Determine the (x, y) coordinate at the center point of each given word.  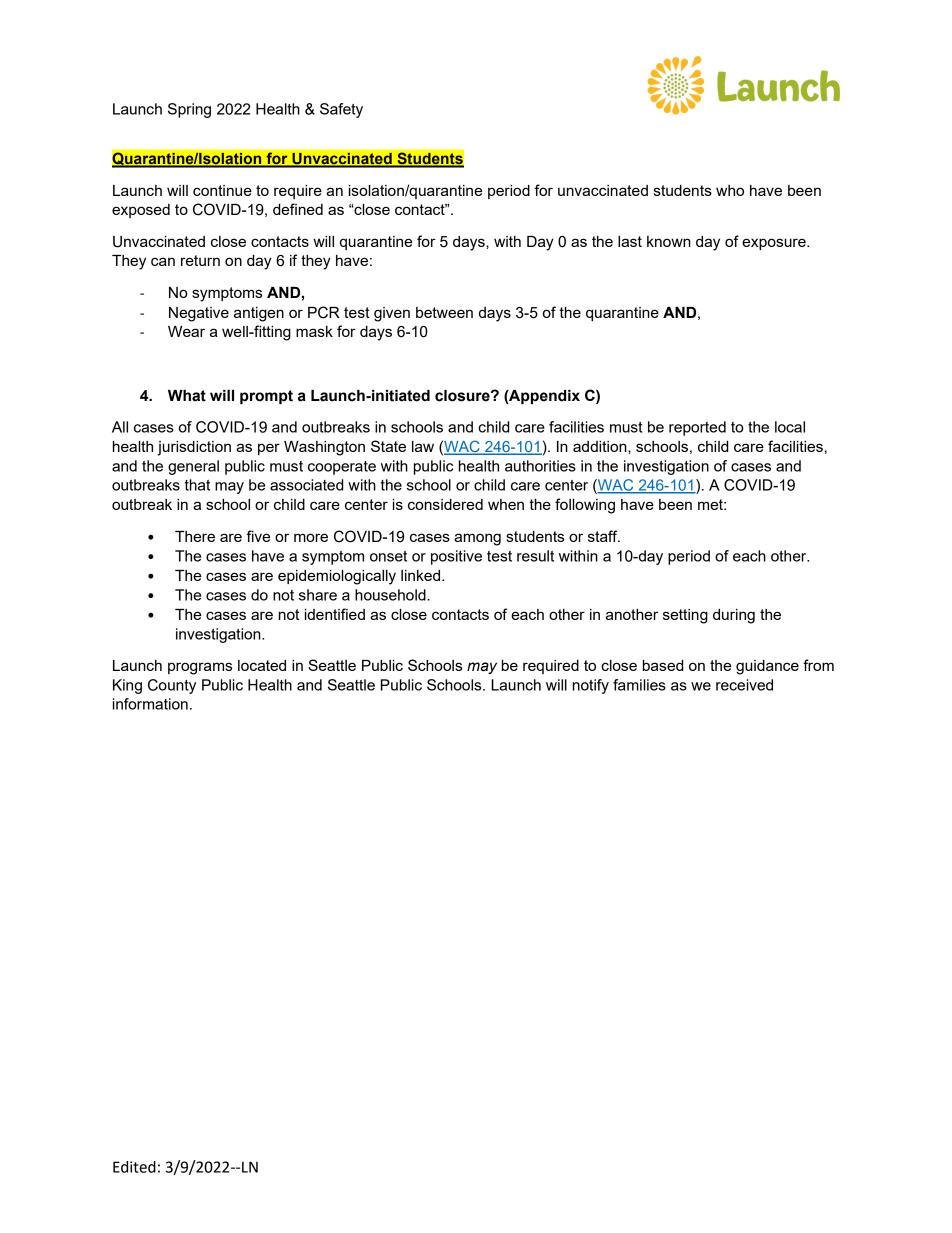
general (193, 467)
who (730, 190)
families (639, 685)
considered (445, 504)
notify (591, 686)
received (744, 685)
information (150, 704)
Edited (134, 1167)
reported (697, 428)
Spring (189, 110)
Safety (341, 110)
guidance (767, 667)
